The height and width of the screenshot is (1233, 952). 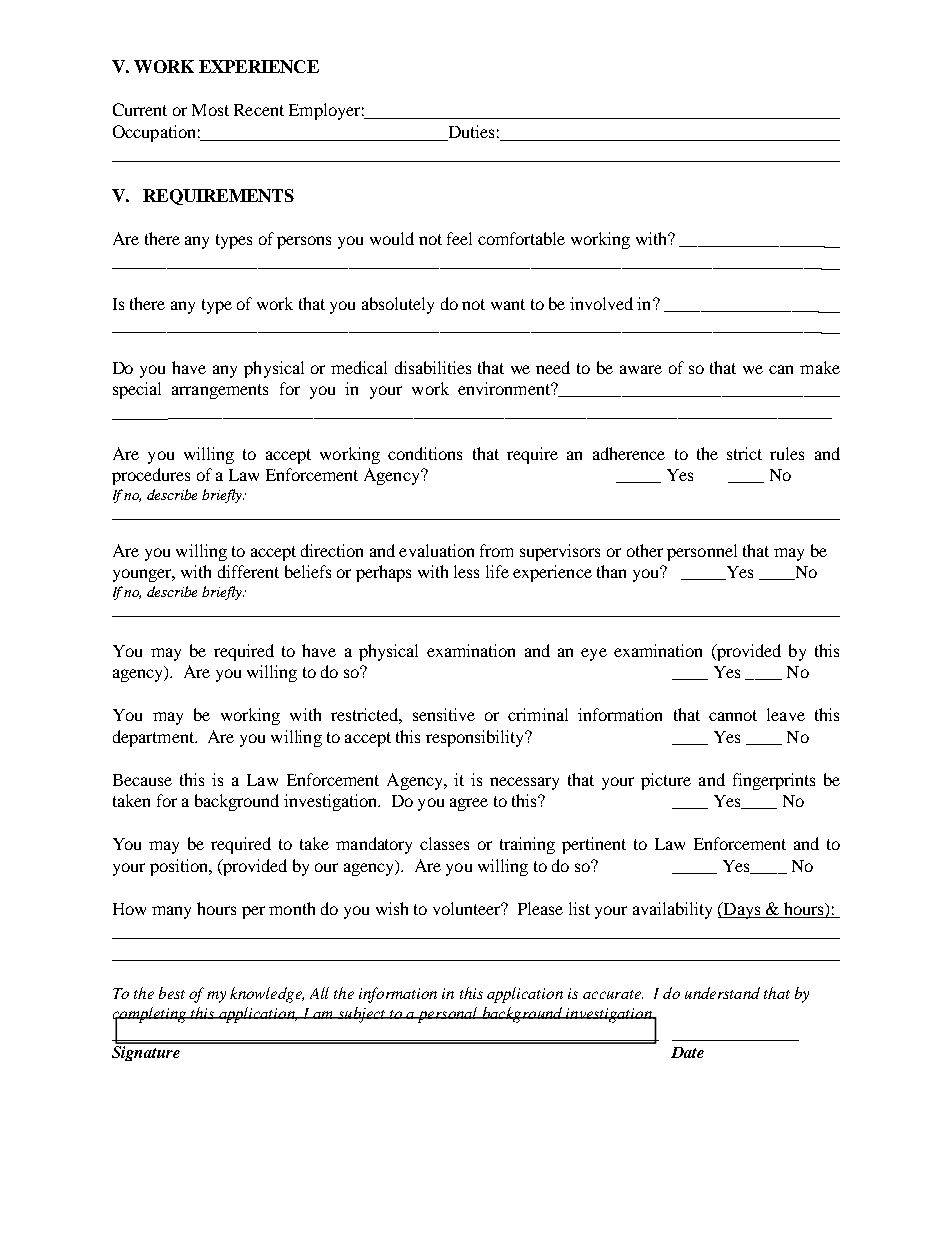 I want to click on personnel, so click(x=702, y=552).
